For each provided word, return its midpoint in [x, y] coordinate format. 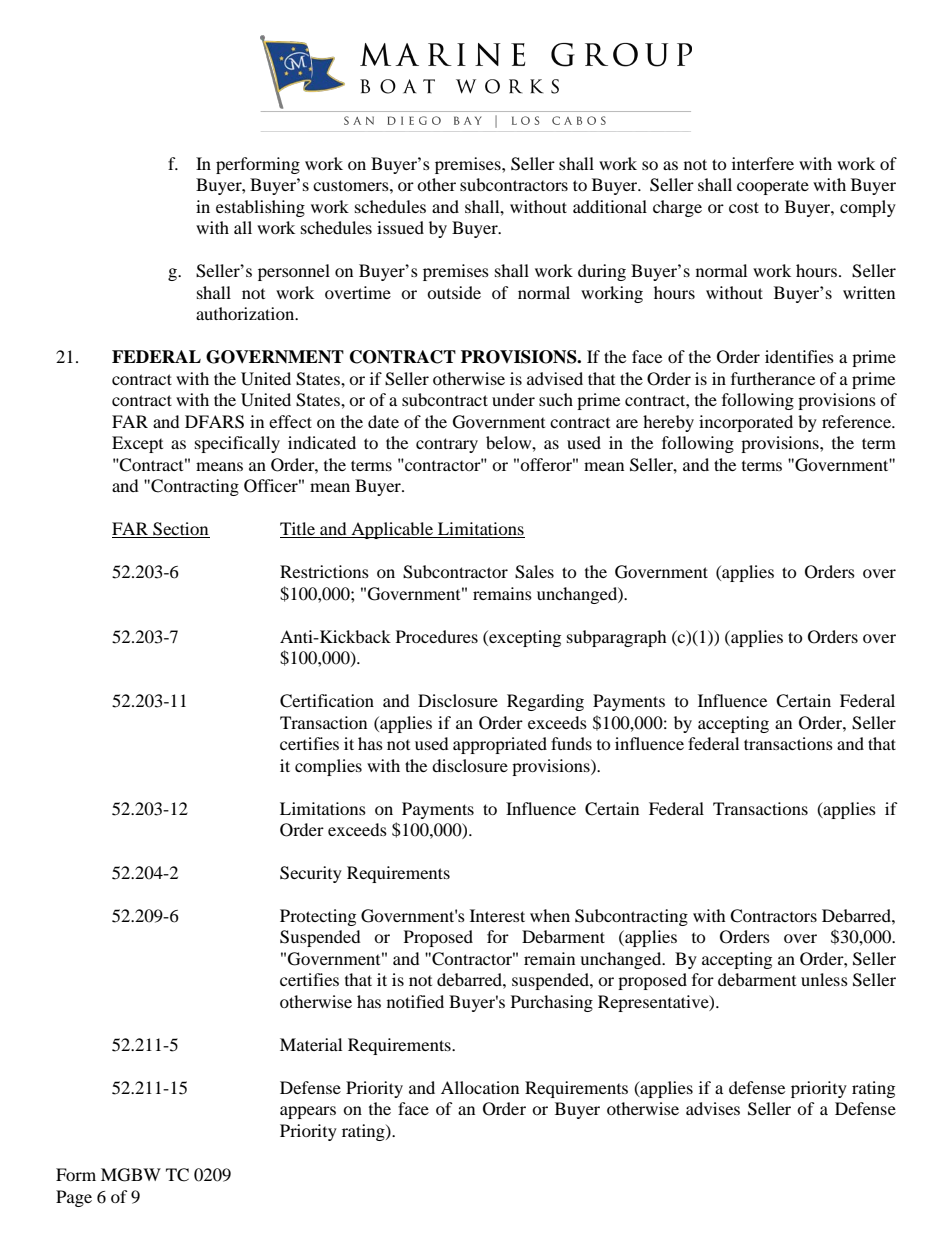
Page [74, 1198]
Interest [497, 915]
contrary [447, 445]
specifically [237, 444]
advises [713, 1108]
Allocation [480, 1087]
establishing [260, 208]
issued [400, 227]
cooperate [773, 188]
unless [824, 979]
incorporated [746, 423]
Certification [327, 701]
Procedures [437, 636]
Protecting [318, 917]
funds [571, 743]
